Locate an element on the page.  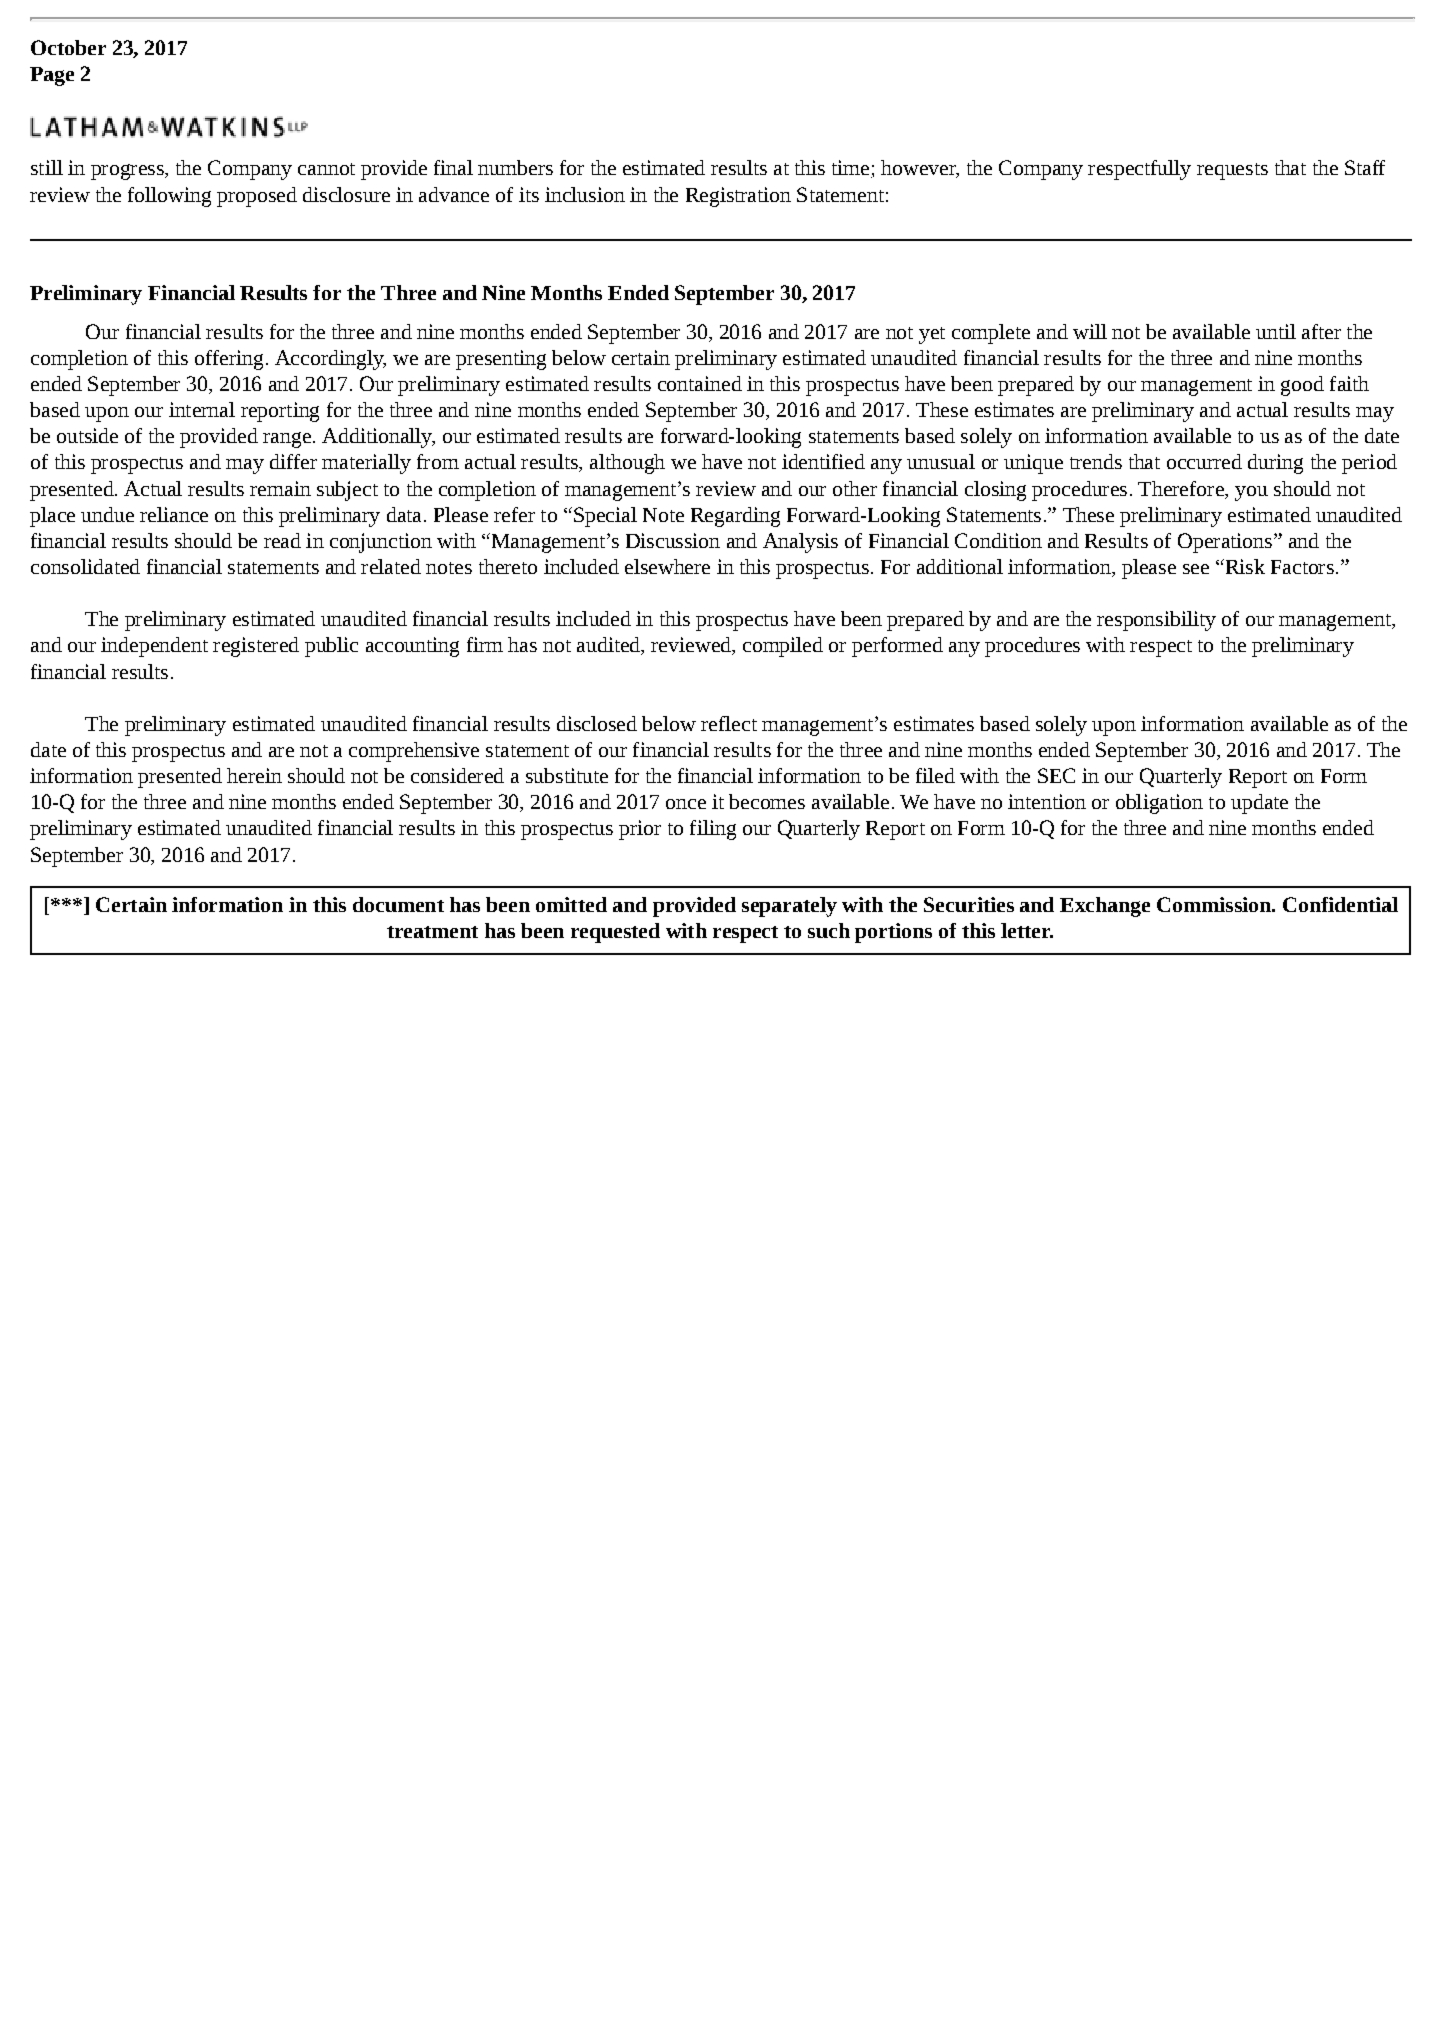
requests is located at coordinates (1232, 171).
